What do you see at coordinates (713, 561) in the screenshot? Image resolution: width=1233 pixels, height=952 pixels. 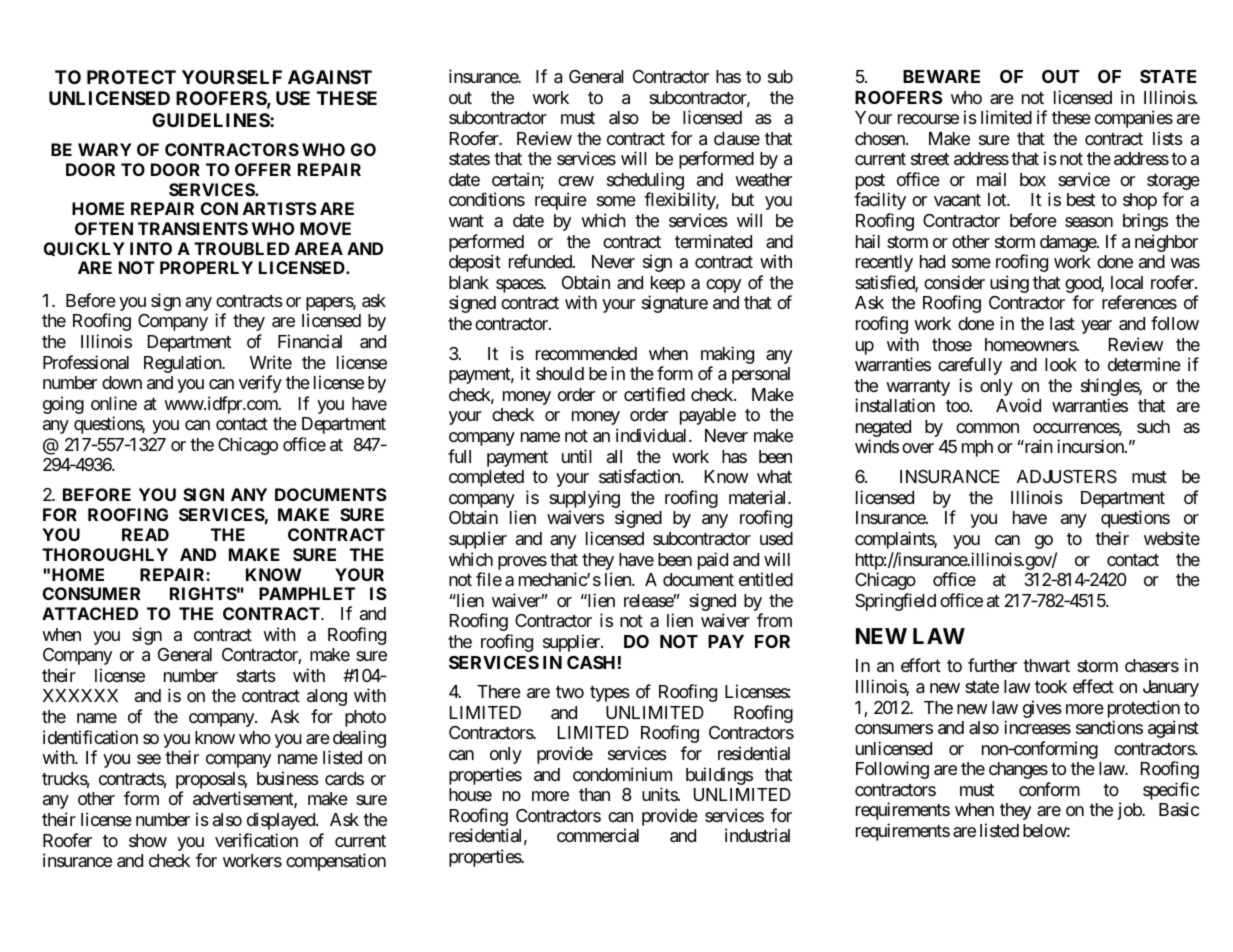 I see `paid` at bounding box center [713, 561].
